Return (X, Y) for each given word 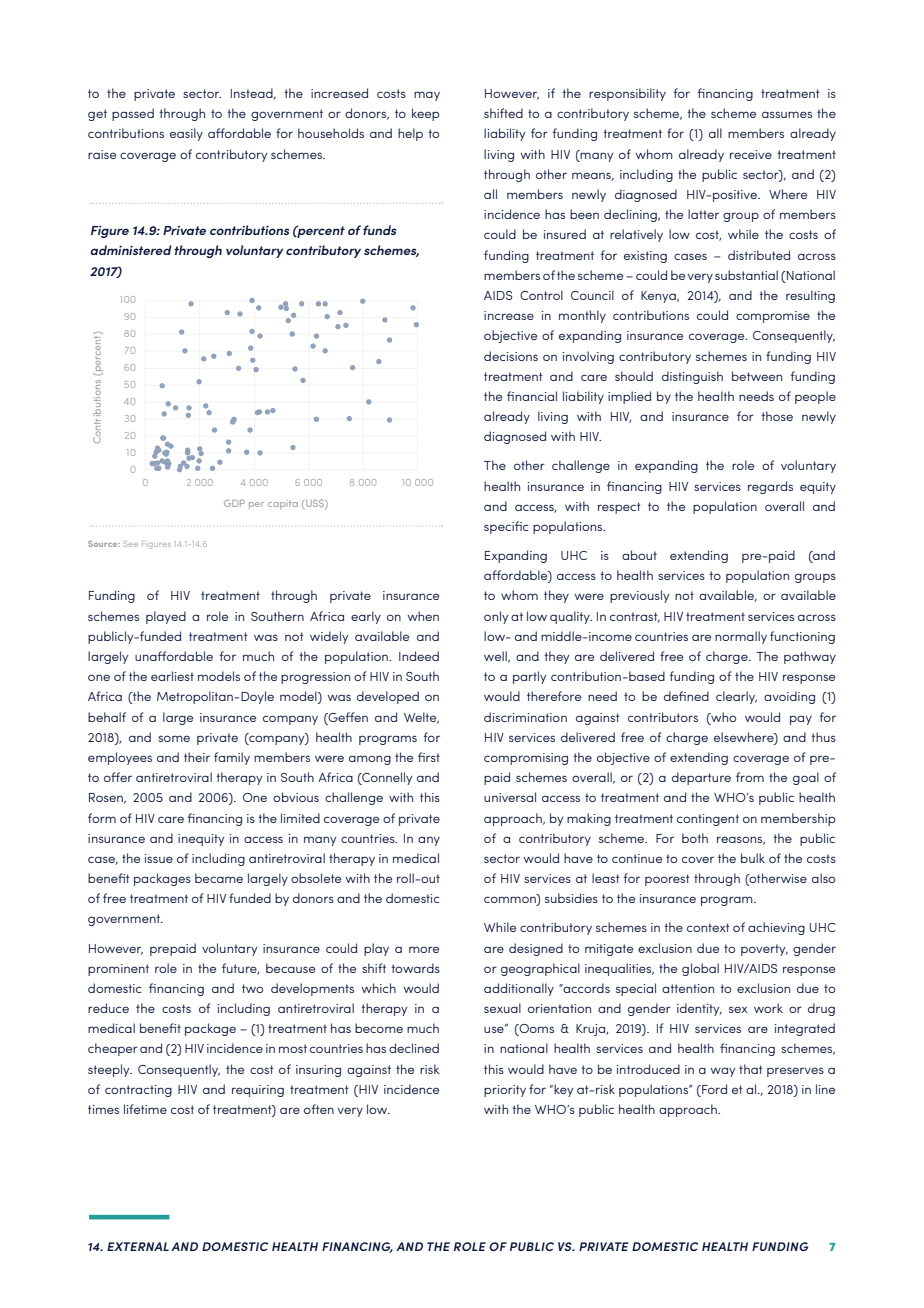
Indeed (419, 656)
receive (751, 154)
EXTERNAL (138, 1246)
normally (741, 637)
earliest (172, 676)
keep (425, 114)
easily (186, 134)
